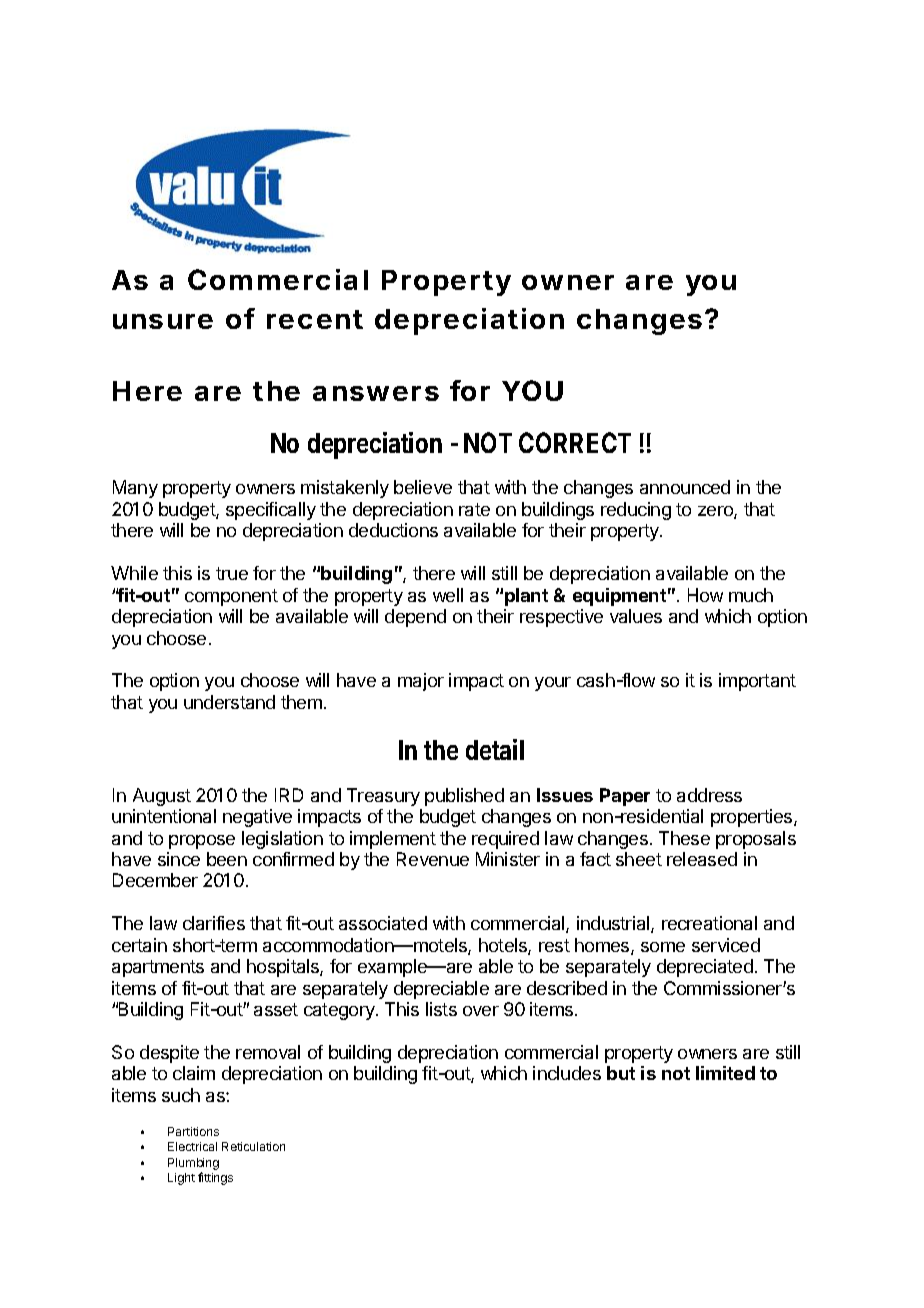  I want to click on Electrical, so click(192, 1146).
